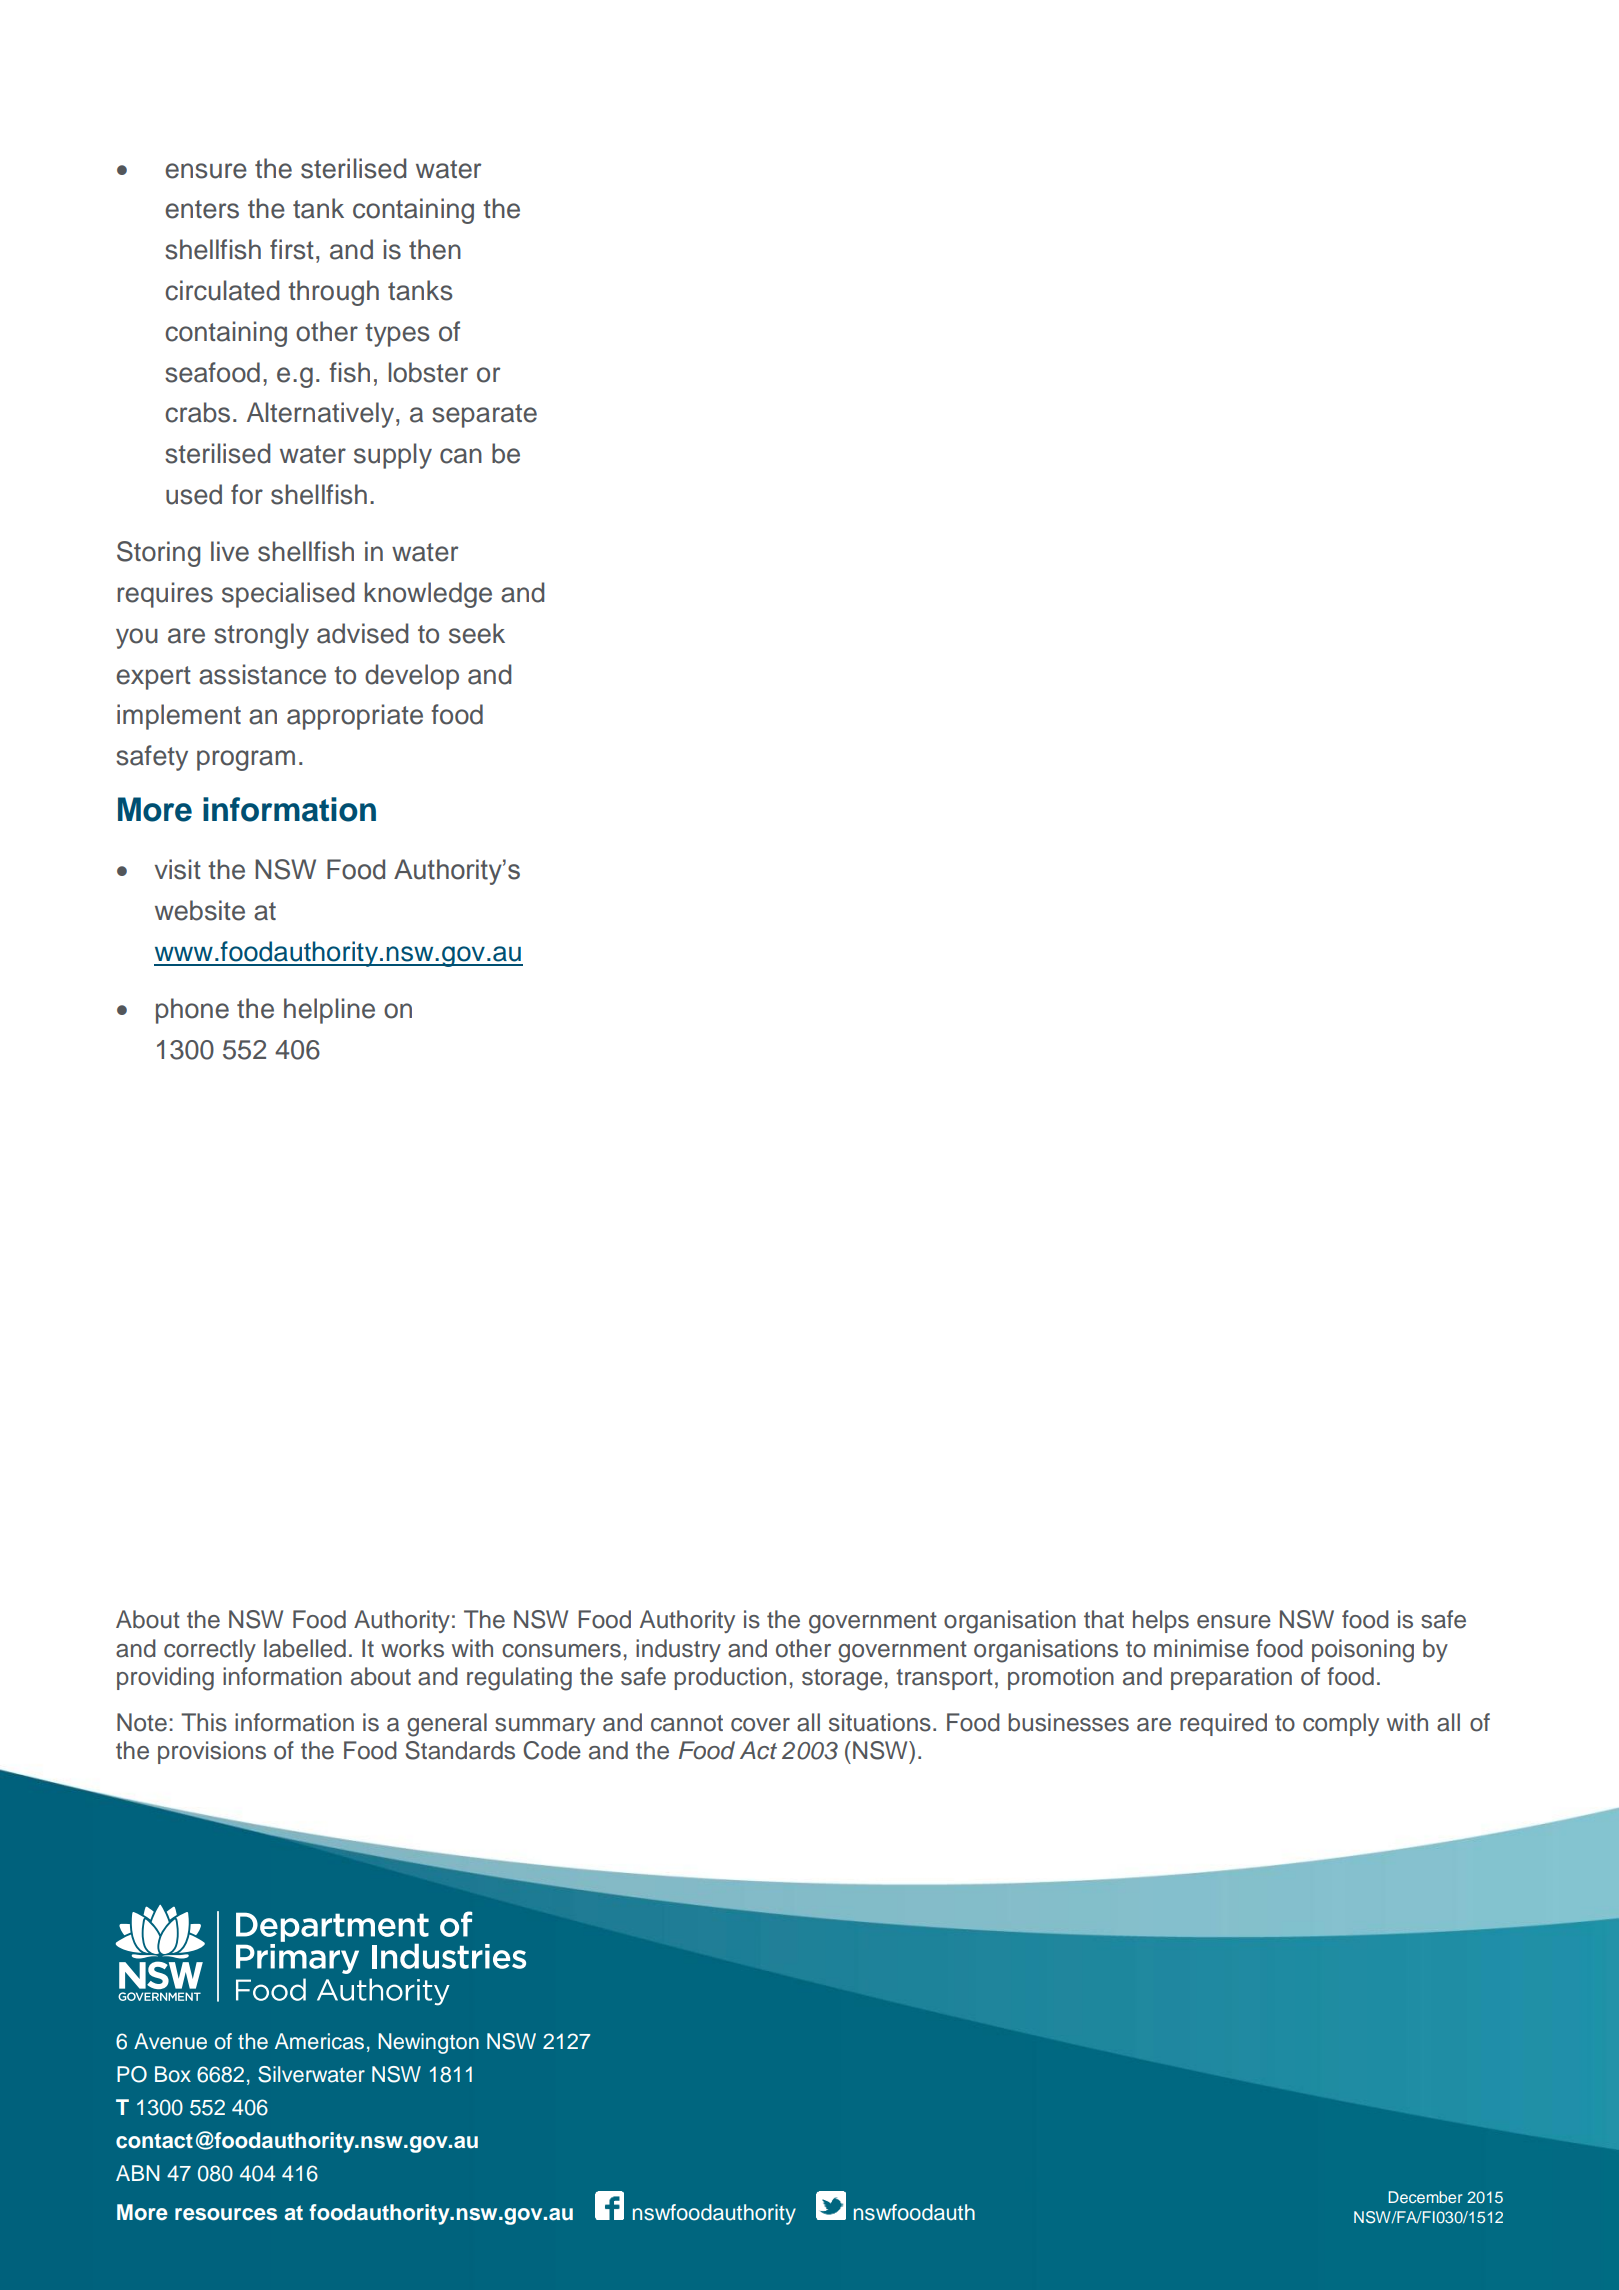 The width and height of the image is (1619, 2290). I want to click on then, so click(435, 249).
